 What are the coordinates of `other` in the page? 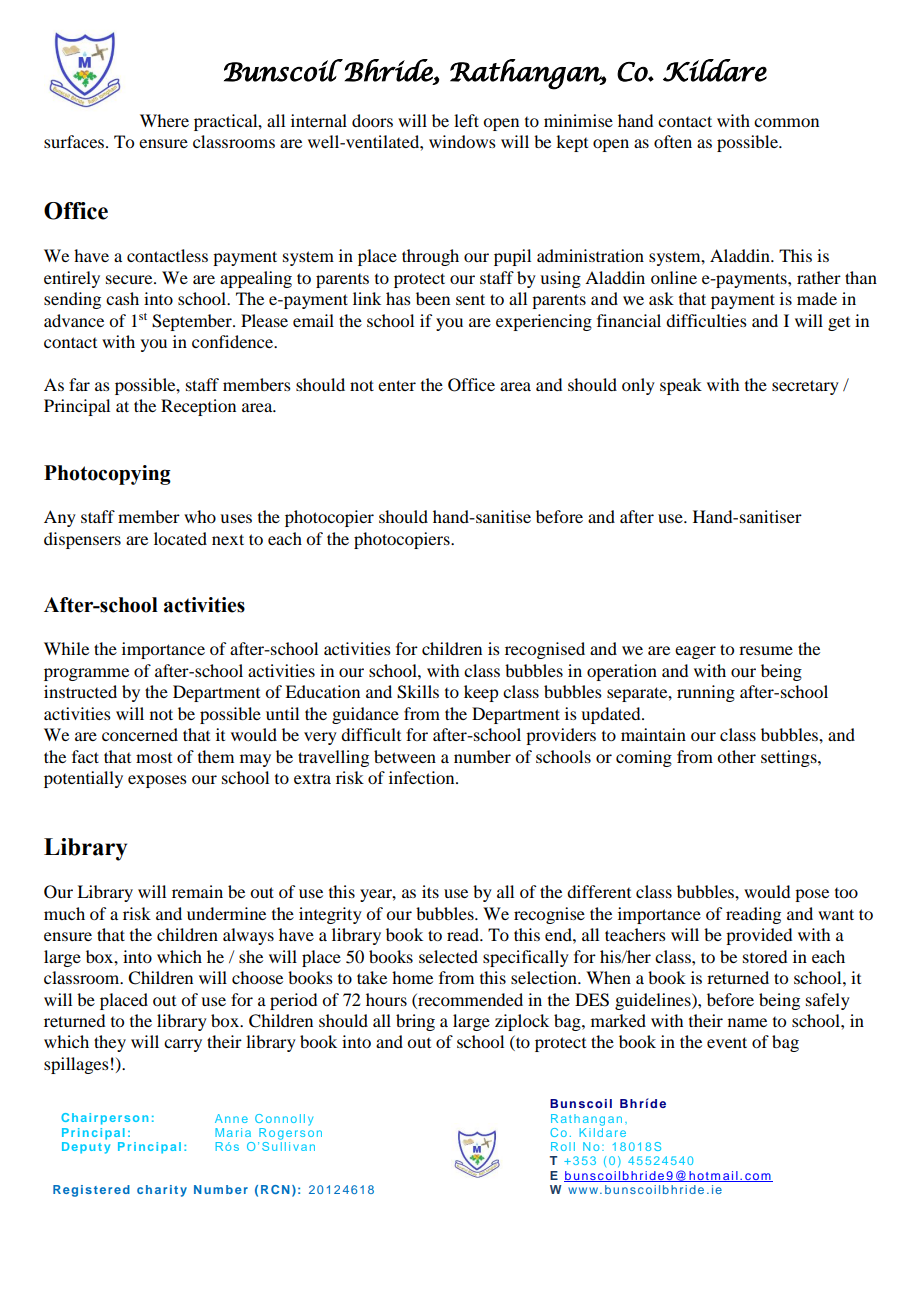 It's located at (736, 756).
